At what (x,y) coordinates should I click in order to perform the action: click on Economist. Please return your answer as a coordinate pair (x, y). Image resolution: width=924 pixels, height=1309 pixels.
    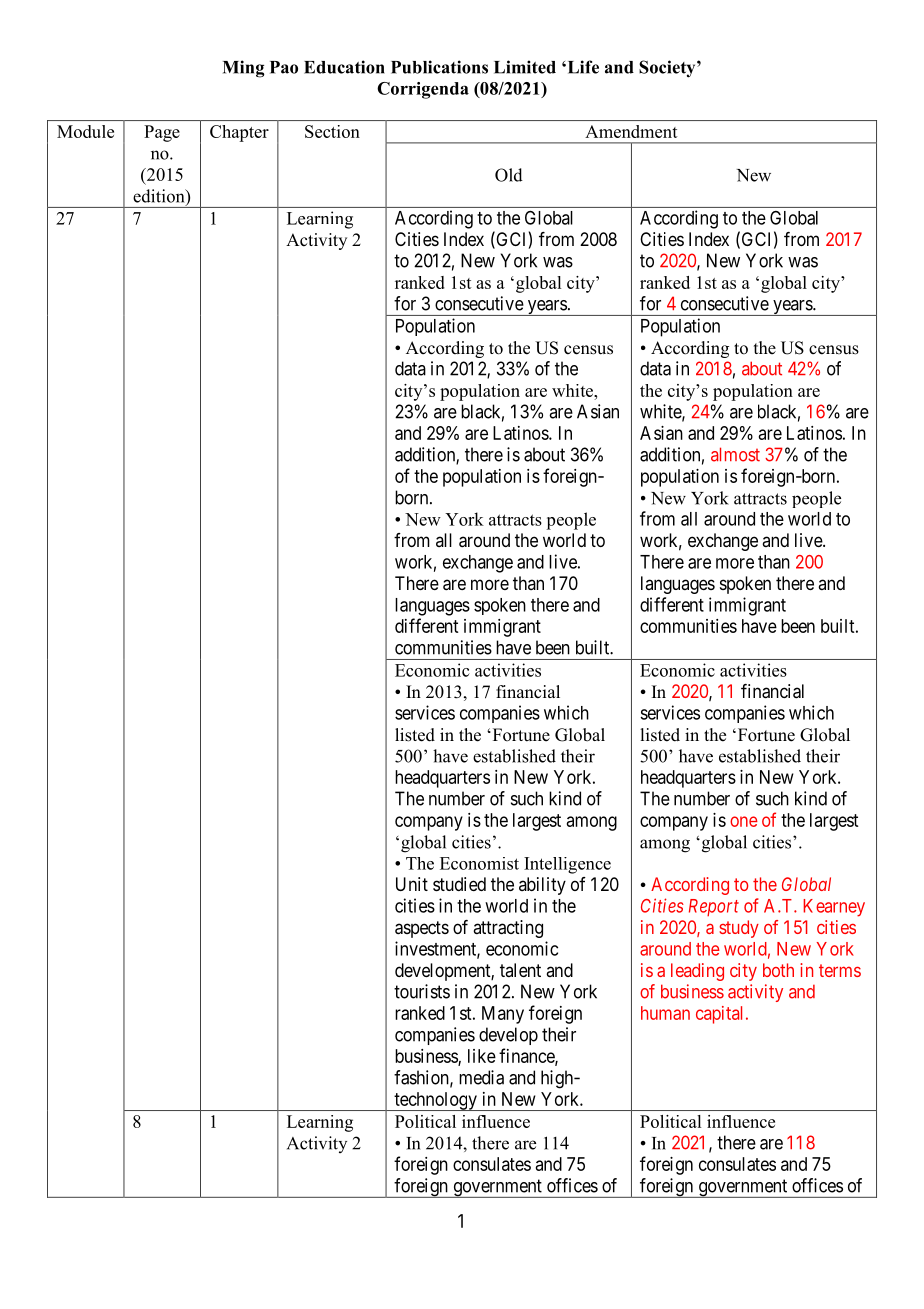
    Looking at the image, I should click on (479, 863).
